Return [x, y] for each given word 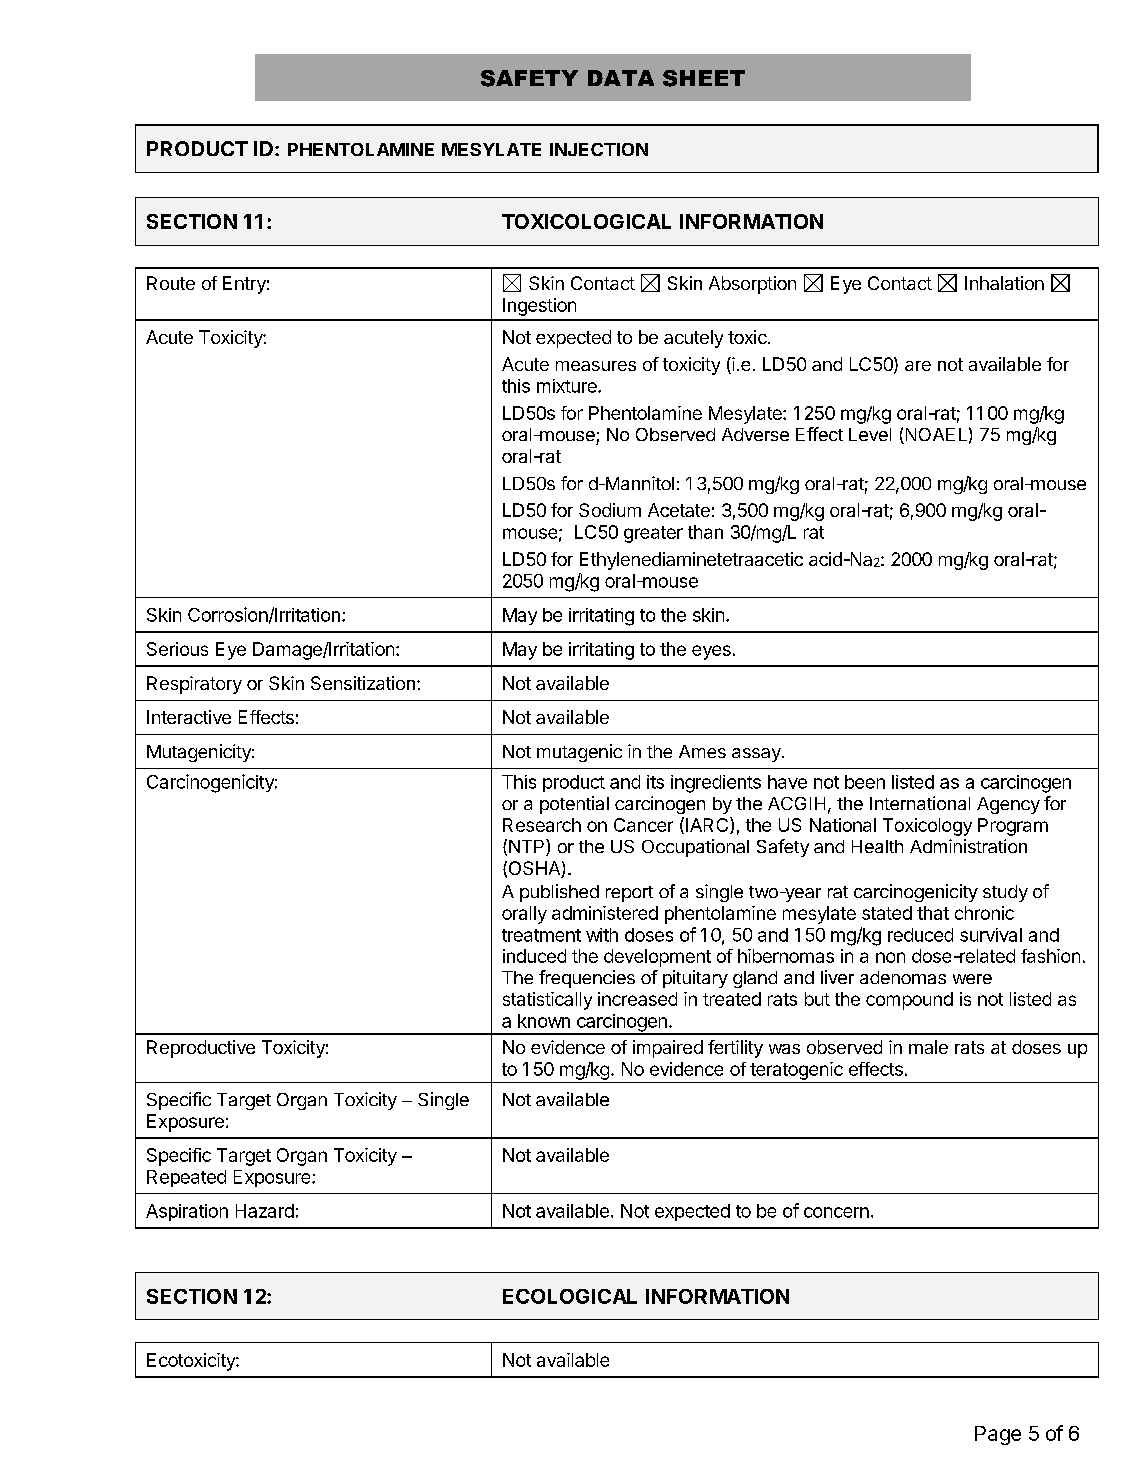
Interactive [189, 717]
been [865, 782]
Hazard [265, 1211]
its [655, 782]
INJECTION [599, 149]
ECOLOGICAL [570, 1296]
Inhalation [1004, 283]
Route [171, 283]
